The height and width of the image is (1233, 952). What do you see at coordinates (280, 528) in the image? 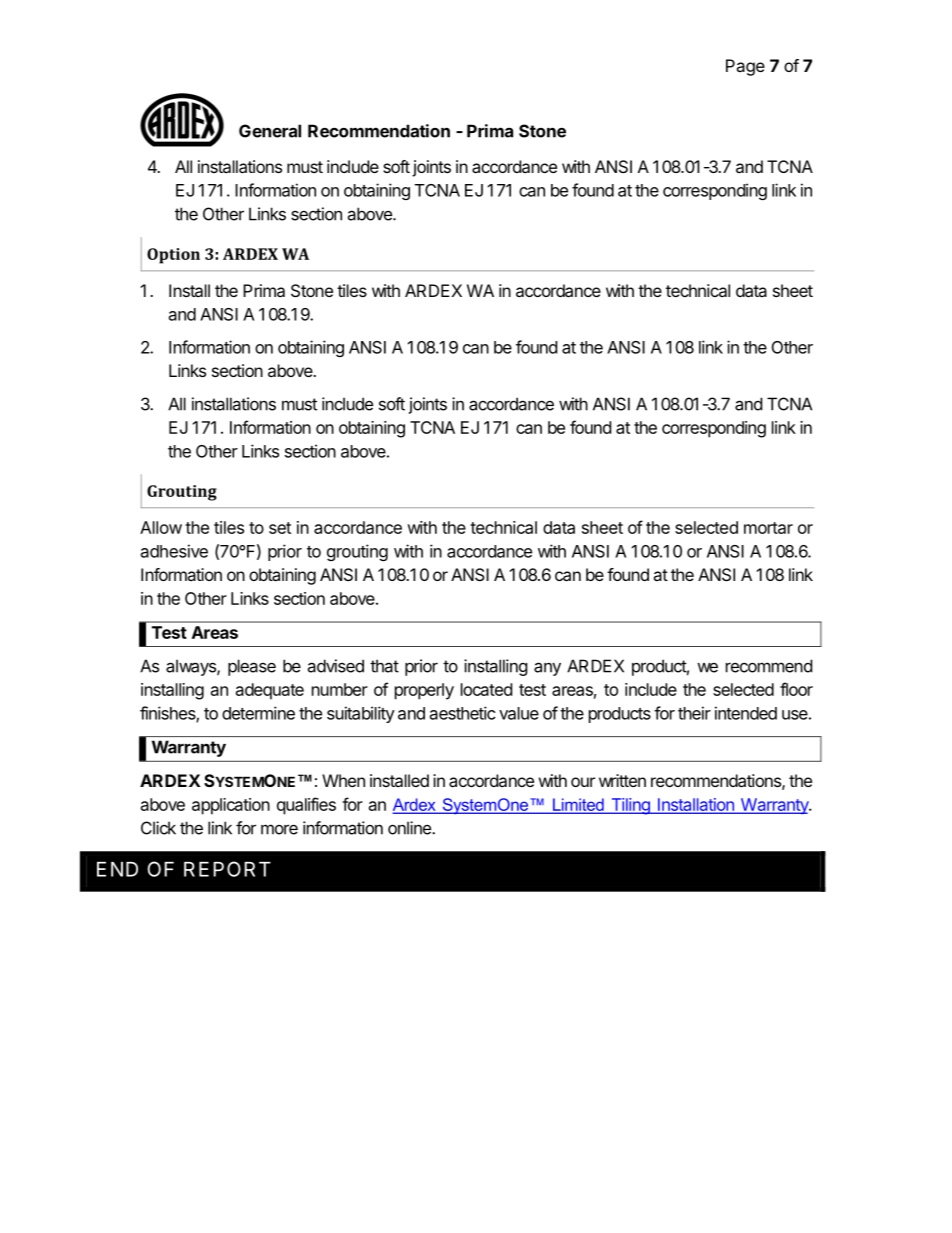
I see `set` at bounding box center [280, 528].
